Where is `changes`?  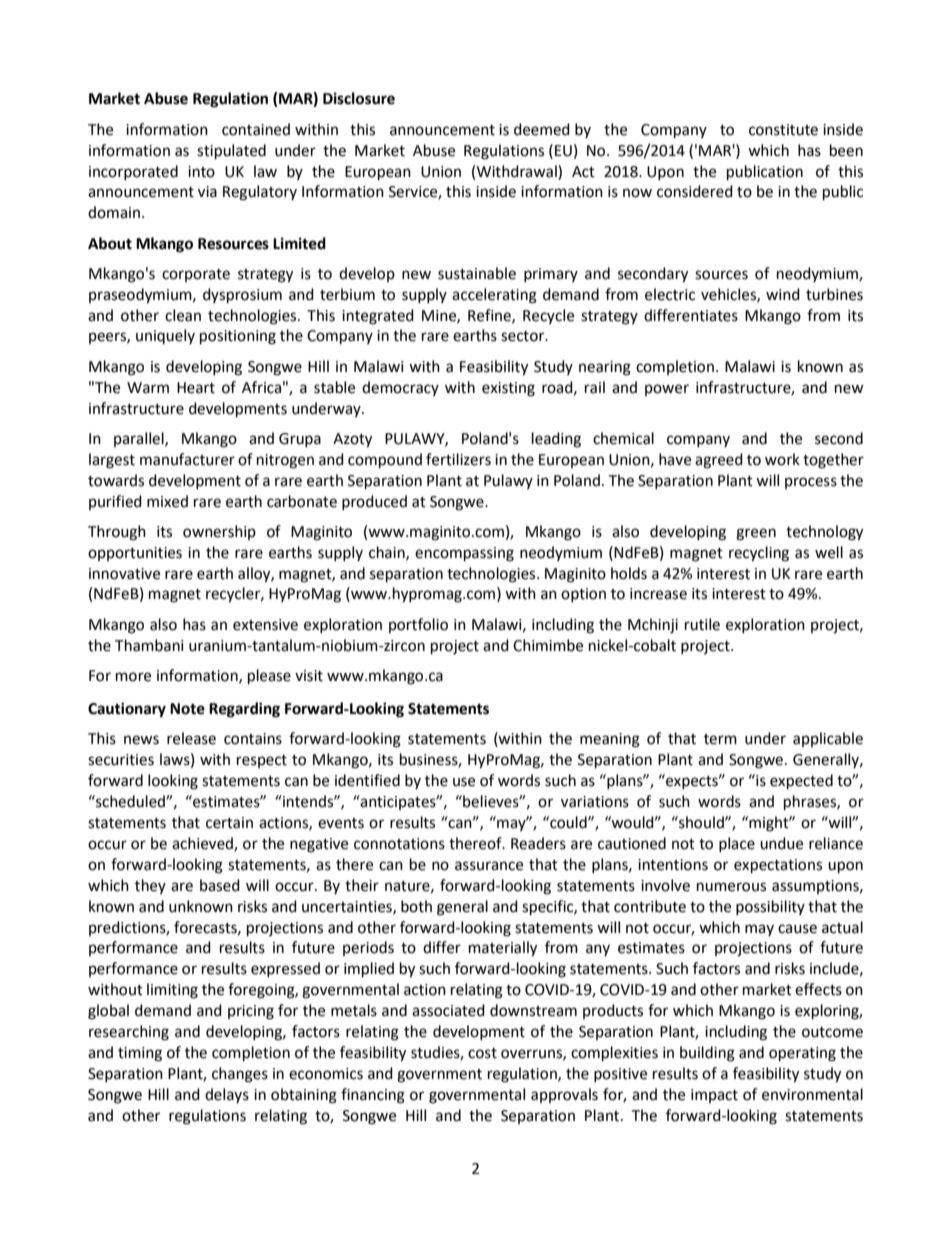 changes is located at coordinates (240, 1075).
